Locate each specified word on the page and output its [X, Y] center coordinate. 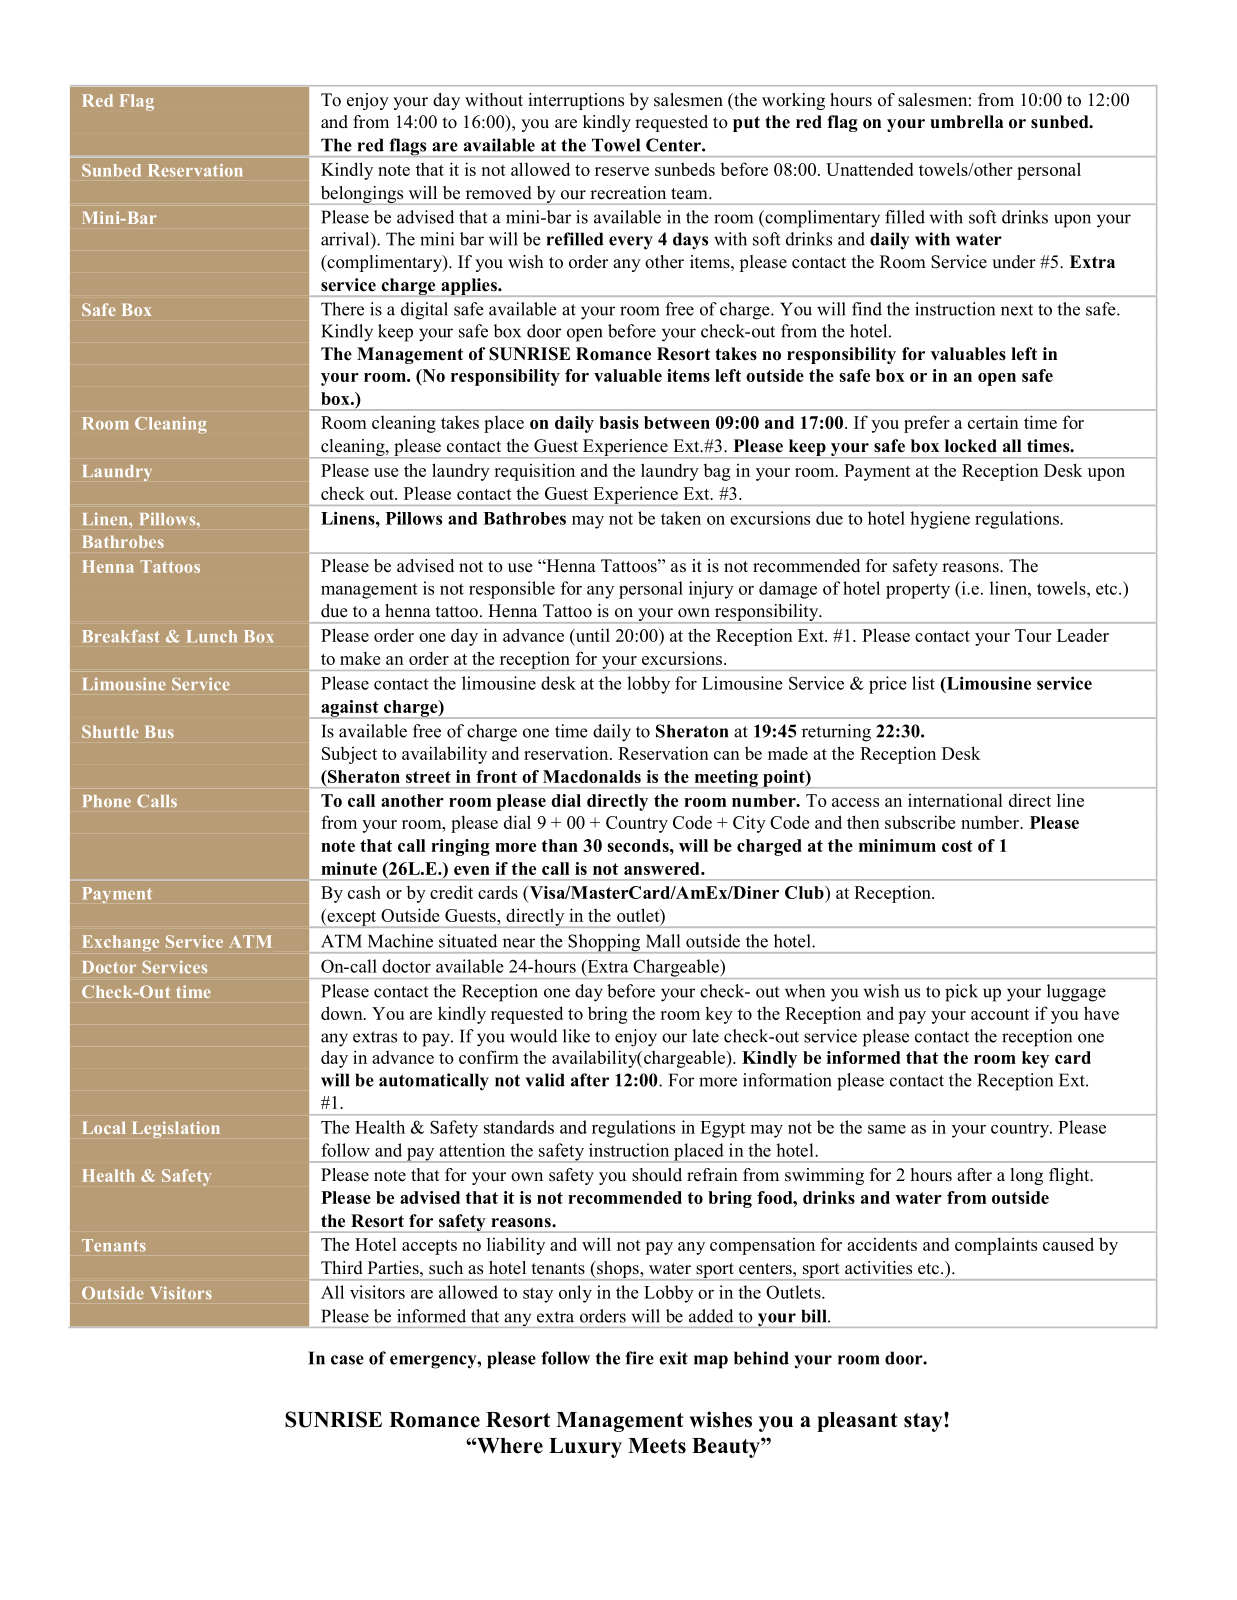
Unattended [870, 169]
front [496, 776]
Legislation [176, 1129]
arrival [346, 239]
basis [619, 422]
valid [545, 1080]
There [342, 309]
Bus [159, 731]
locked [971, 446]
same [887, 1129]
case [347, 1360]
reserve [622, 171]
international [955, 800]
